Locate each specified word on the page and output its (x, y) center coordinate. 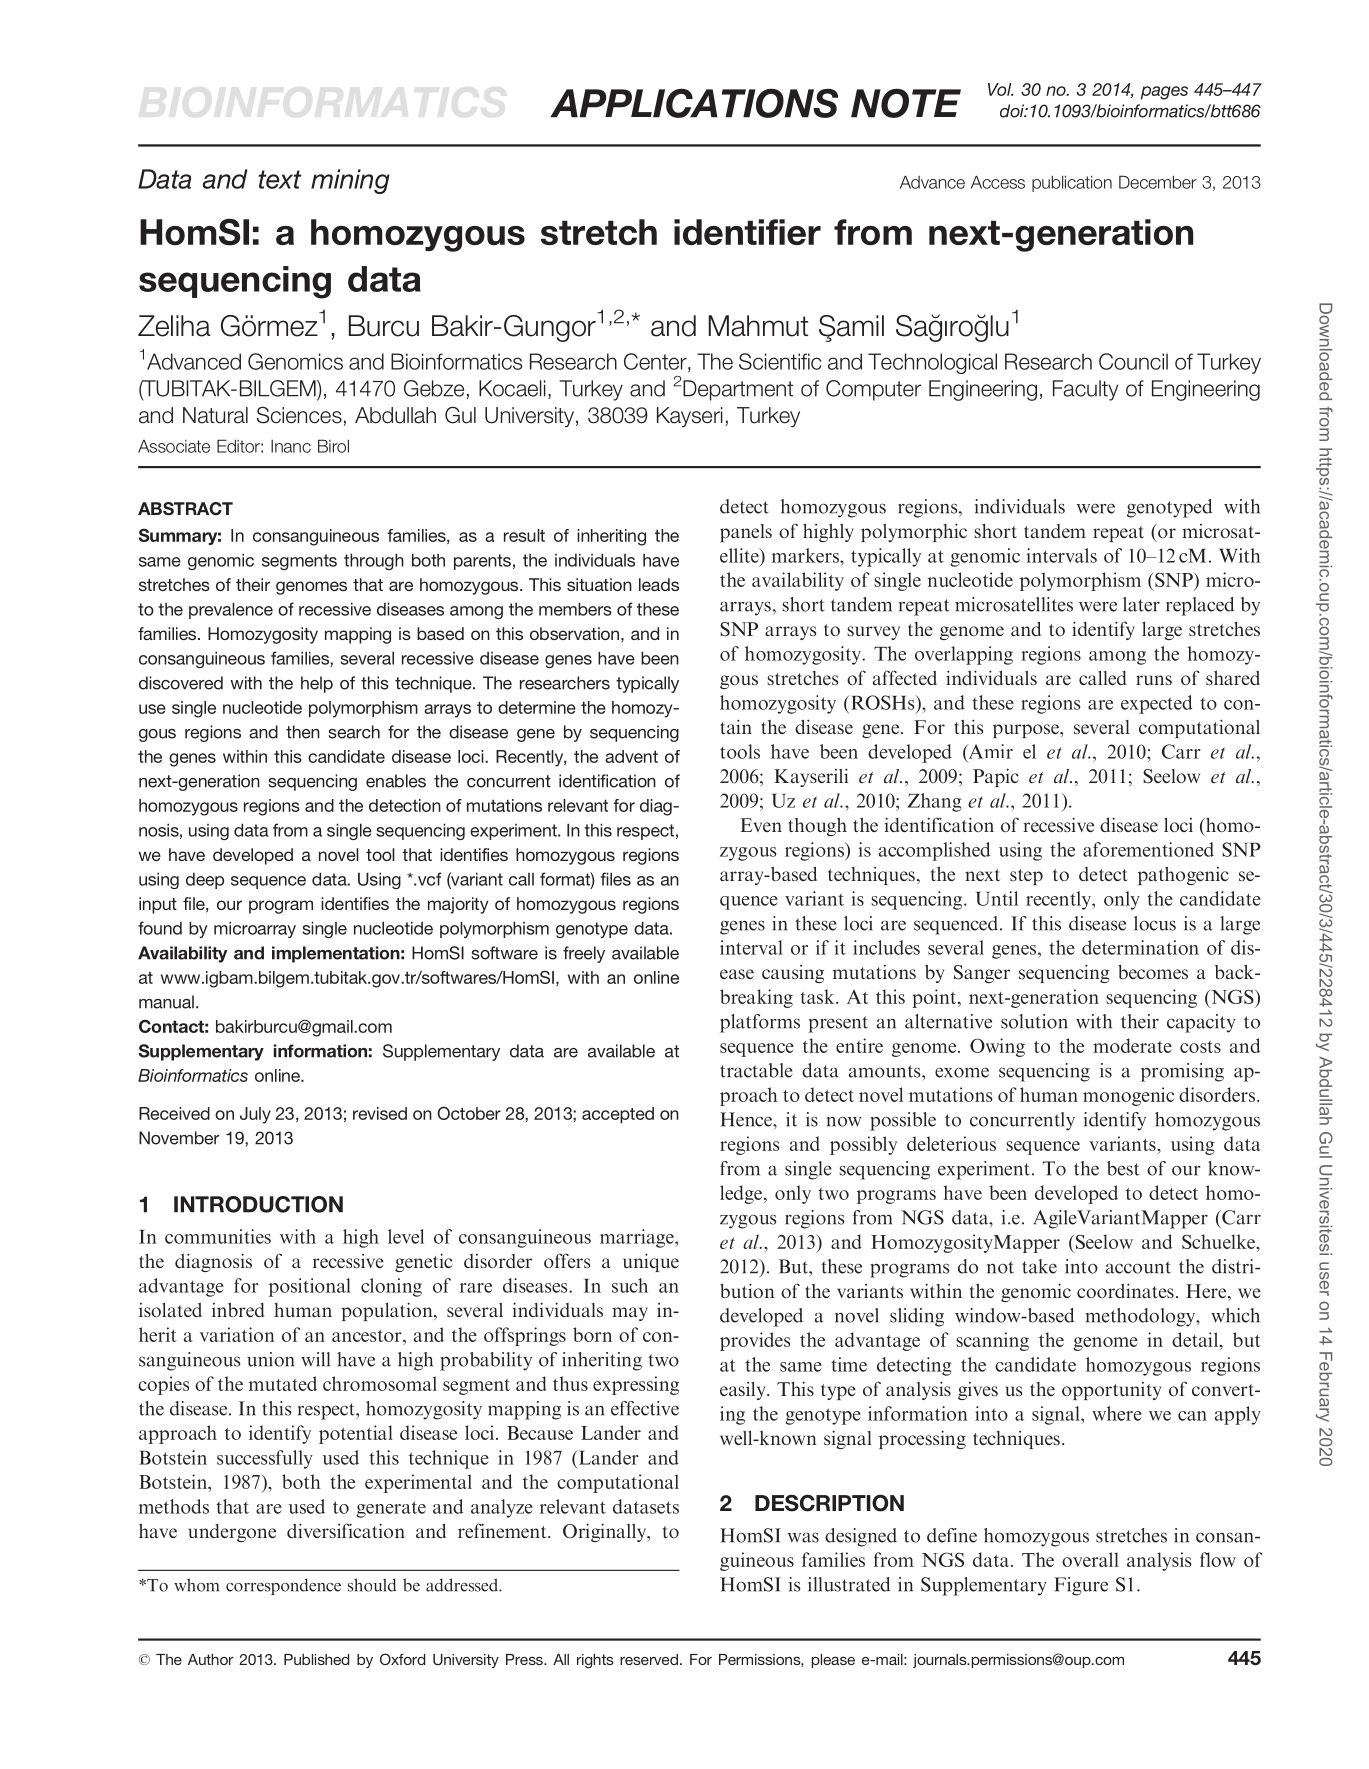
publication (1072, 183)
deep (205, 881)
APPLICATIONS (694, 103)
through (374, 561)
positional (310, 1287)
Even (761, 825)
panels (746, 533)
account (1138, 1267)
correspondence (283, 1586)
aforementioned (1148, 849)
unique (651, 1262)
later (1141, 604)
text (280, 179)
